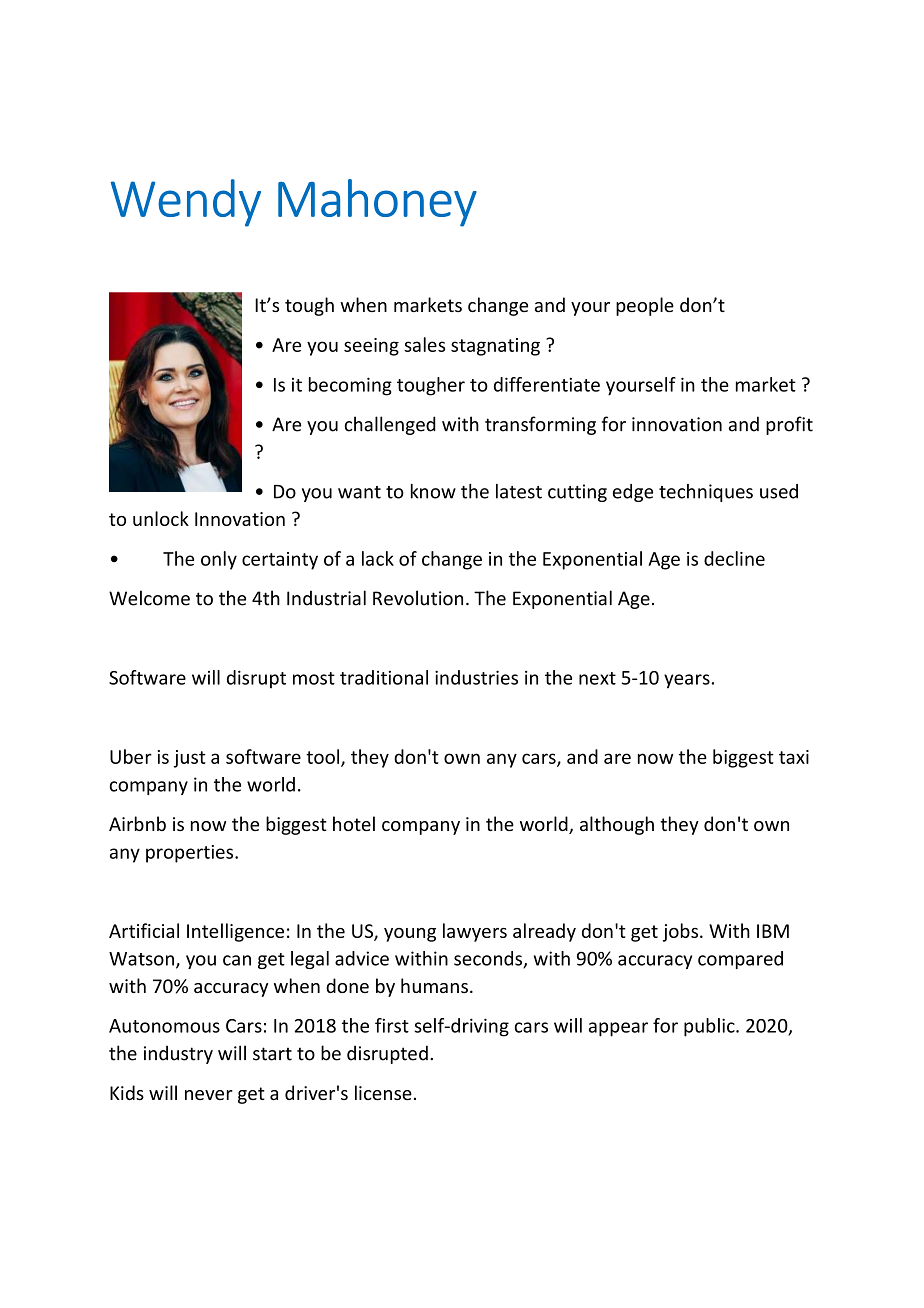 The width and height of the screenshot is (924, 1308). I want to click on sales, so click(424, 344).
